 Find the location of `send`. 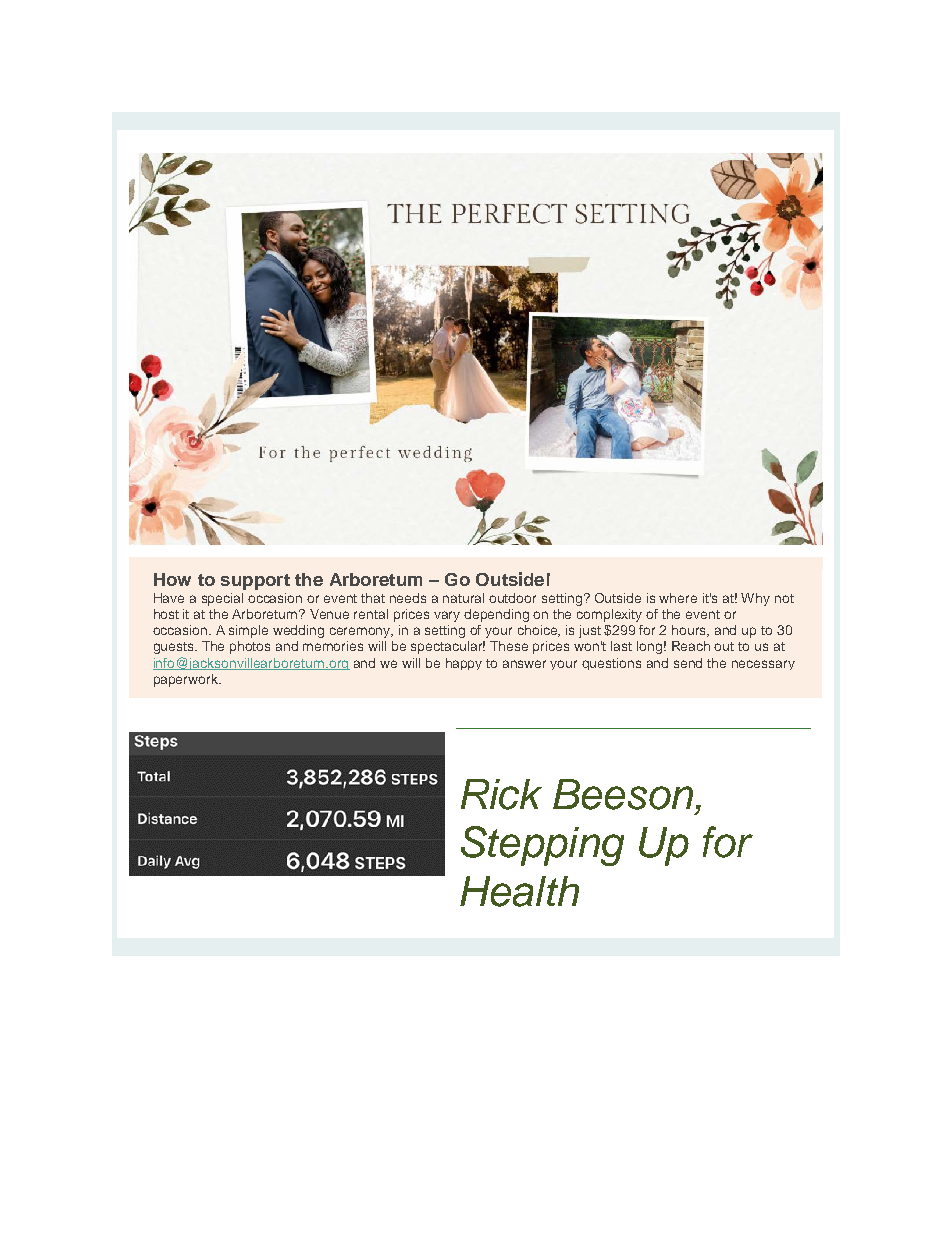

send is located at coordinates (688, 663).
